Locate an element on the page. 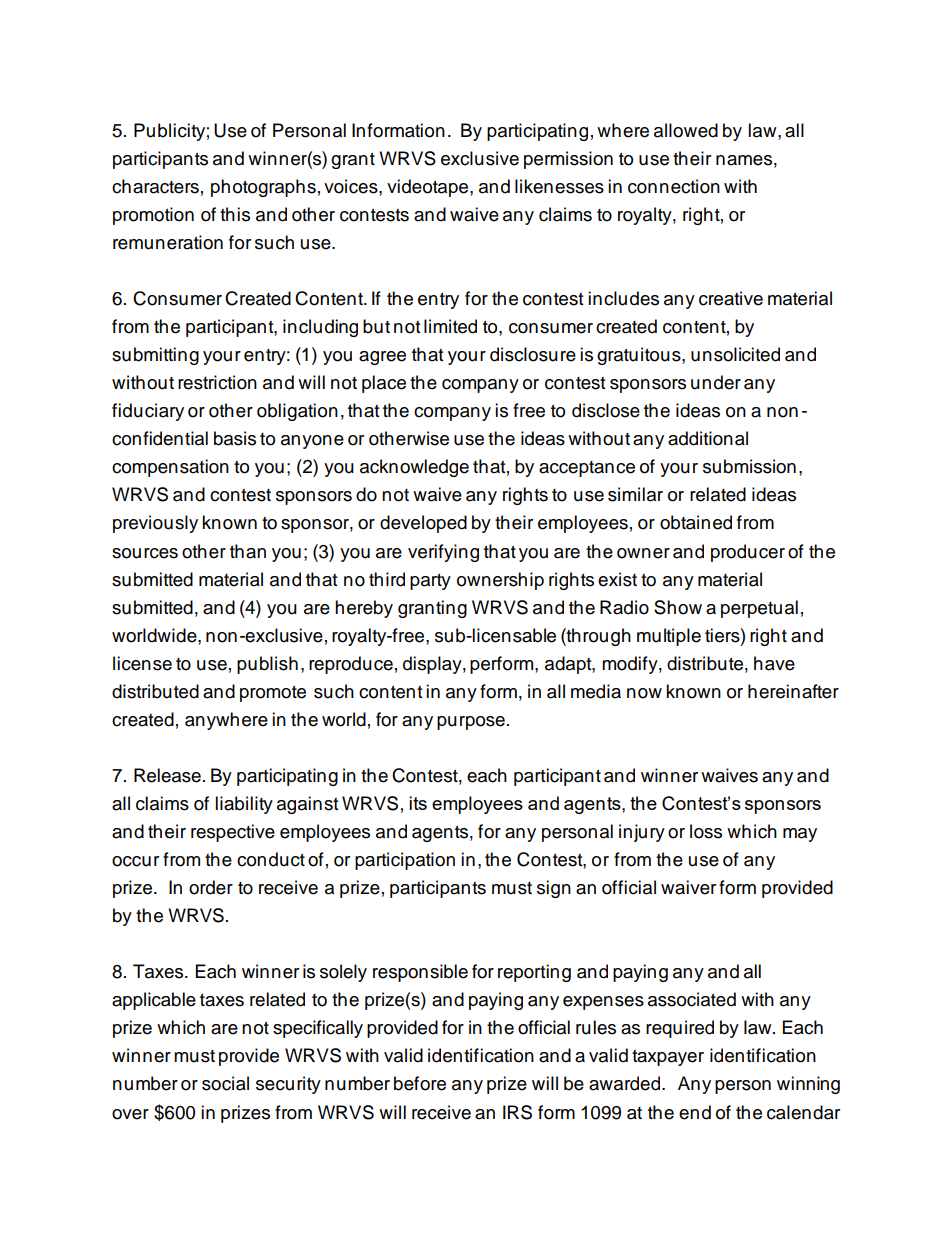  videotape is located at coordinates (429, 188).
